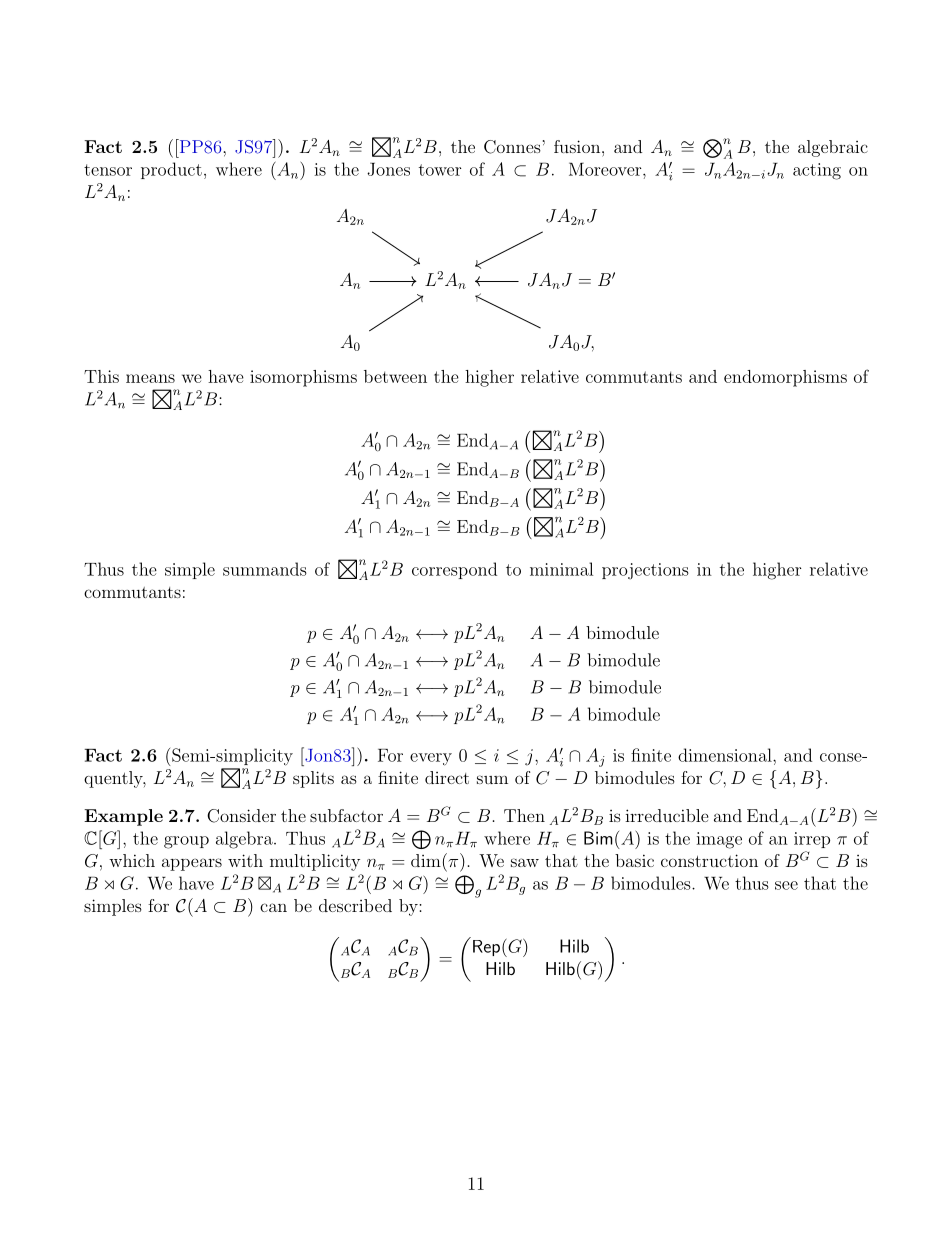 The height and width of the image is (1233, 952). What do you see at coordinates (817, 171) in the image?
I see `acting` at bounding box center [817, 171].
